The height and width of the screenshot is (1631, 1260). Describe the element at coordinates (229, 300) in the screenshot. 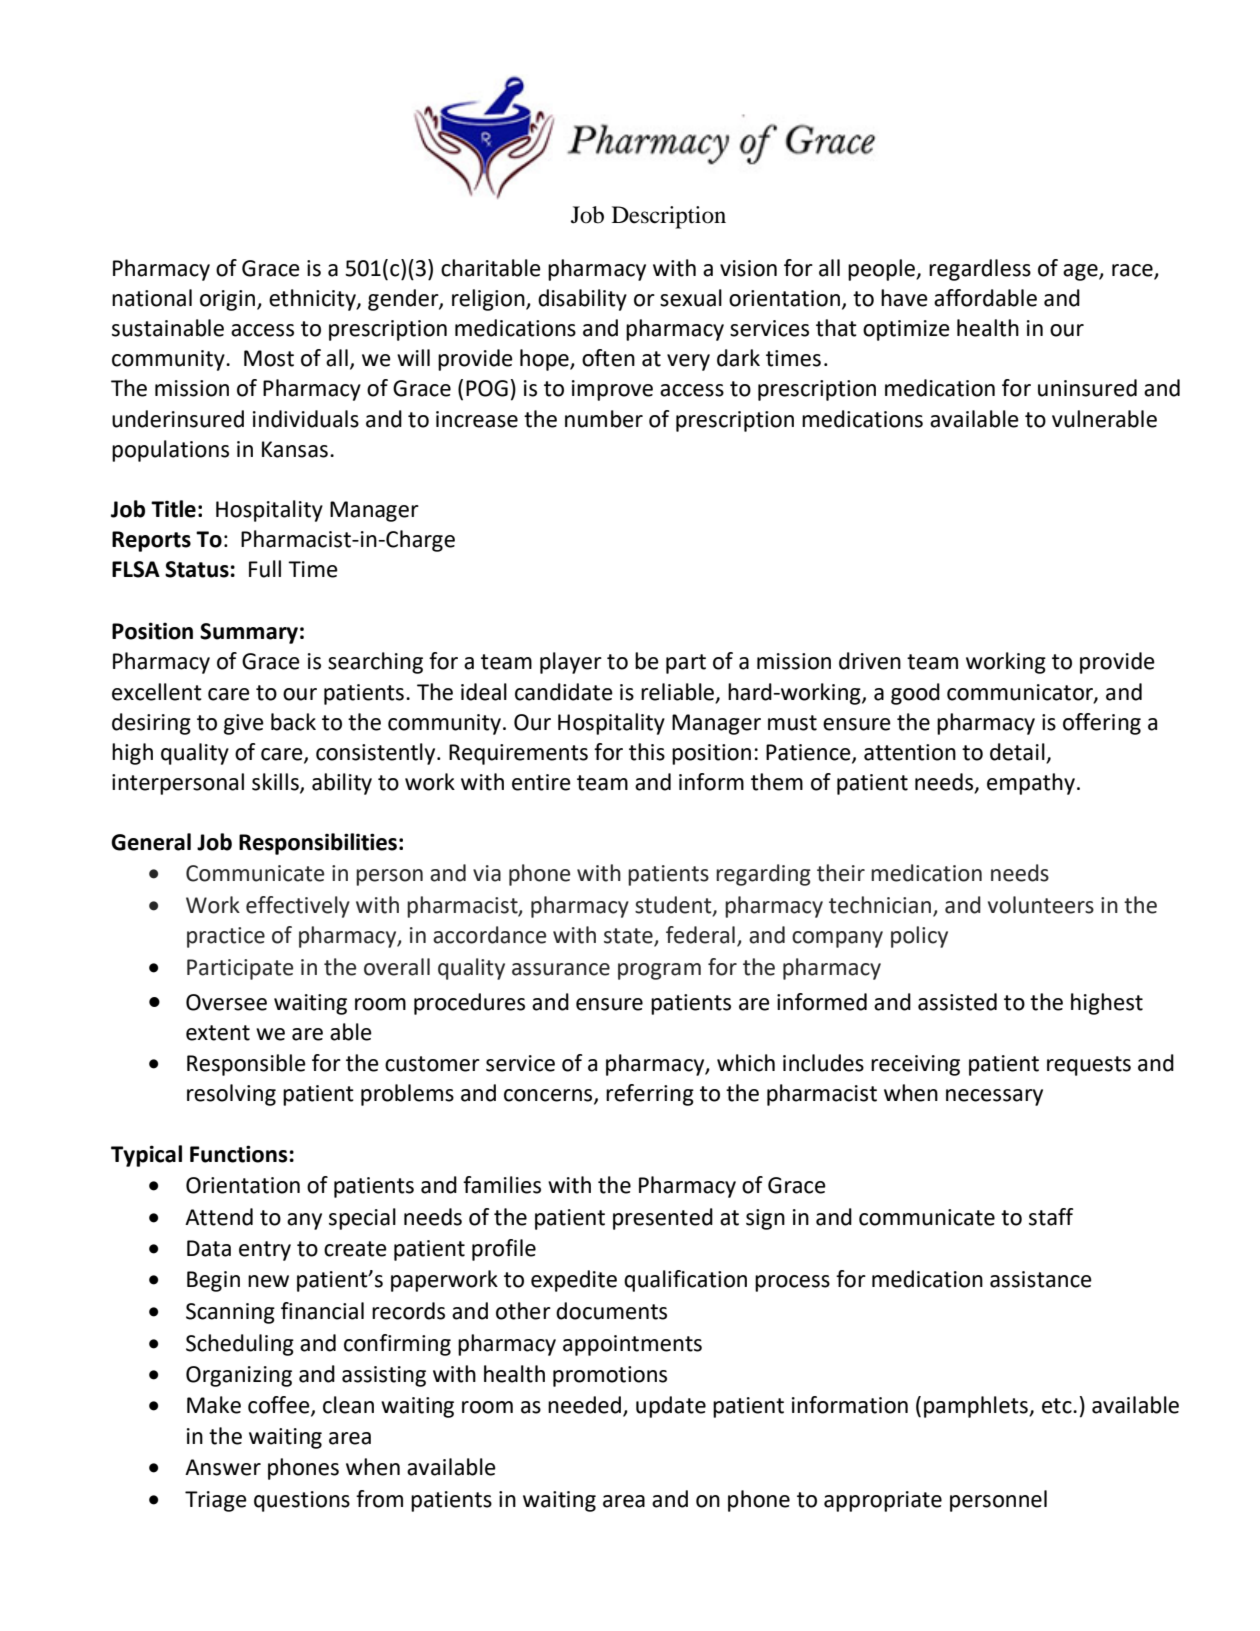

I see `origin` at that location.
